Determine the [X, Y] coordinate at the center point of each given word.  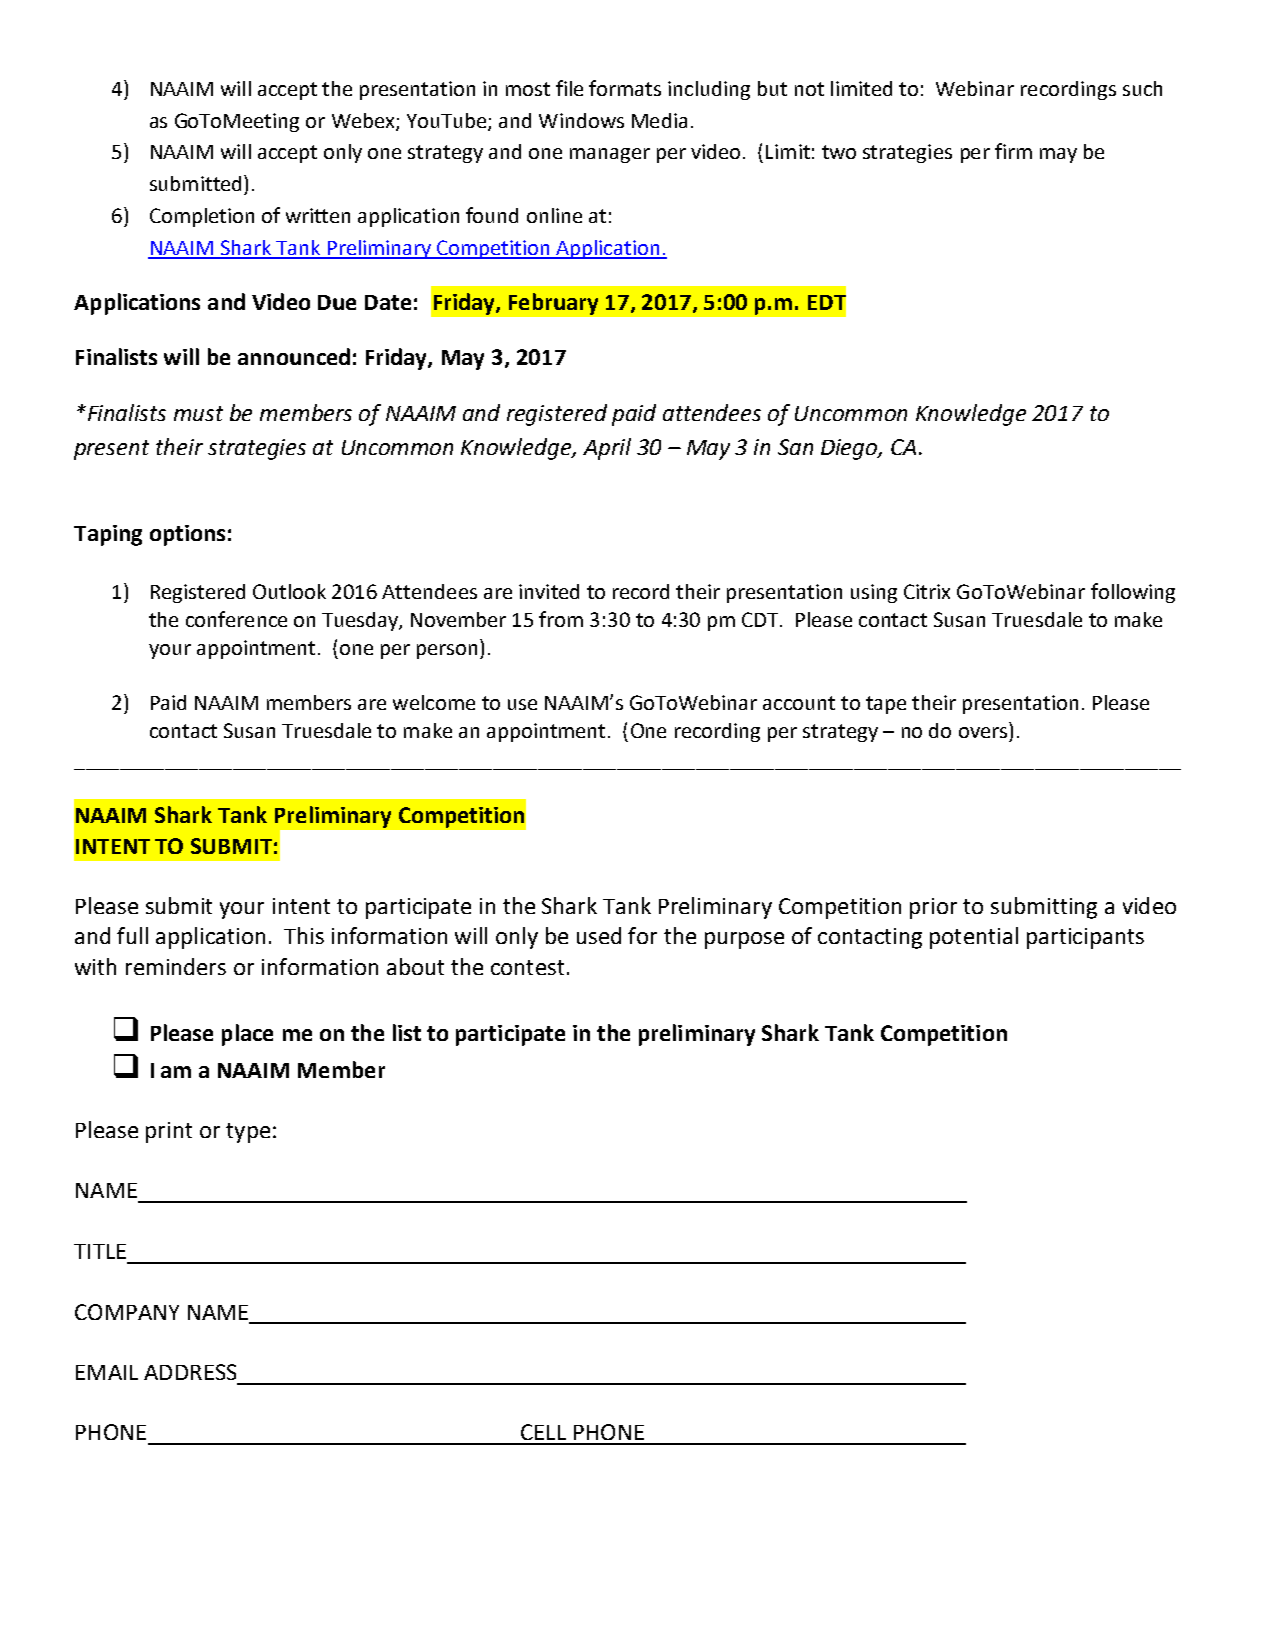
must [198, 413]
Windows [581, 120]
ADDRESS [190, 1372]
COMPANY [127, 1312]
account [799, 703]
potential [974, 938]
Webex [364, 121]
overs [983, 732]
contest [527, 967]
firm [1013, 151]
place [247, 1035]
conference [236, 619]
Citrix [927, 591]
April [607, 449]
